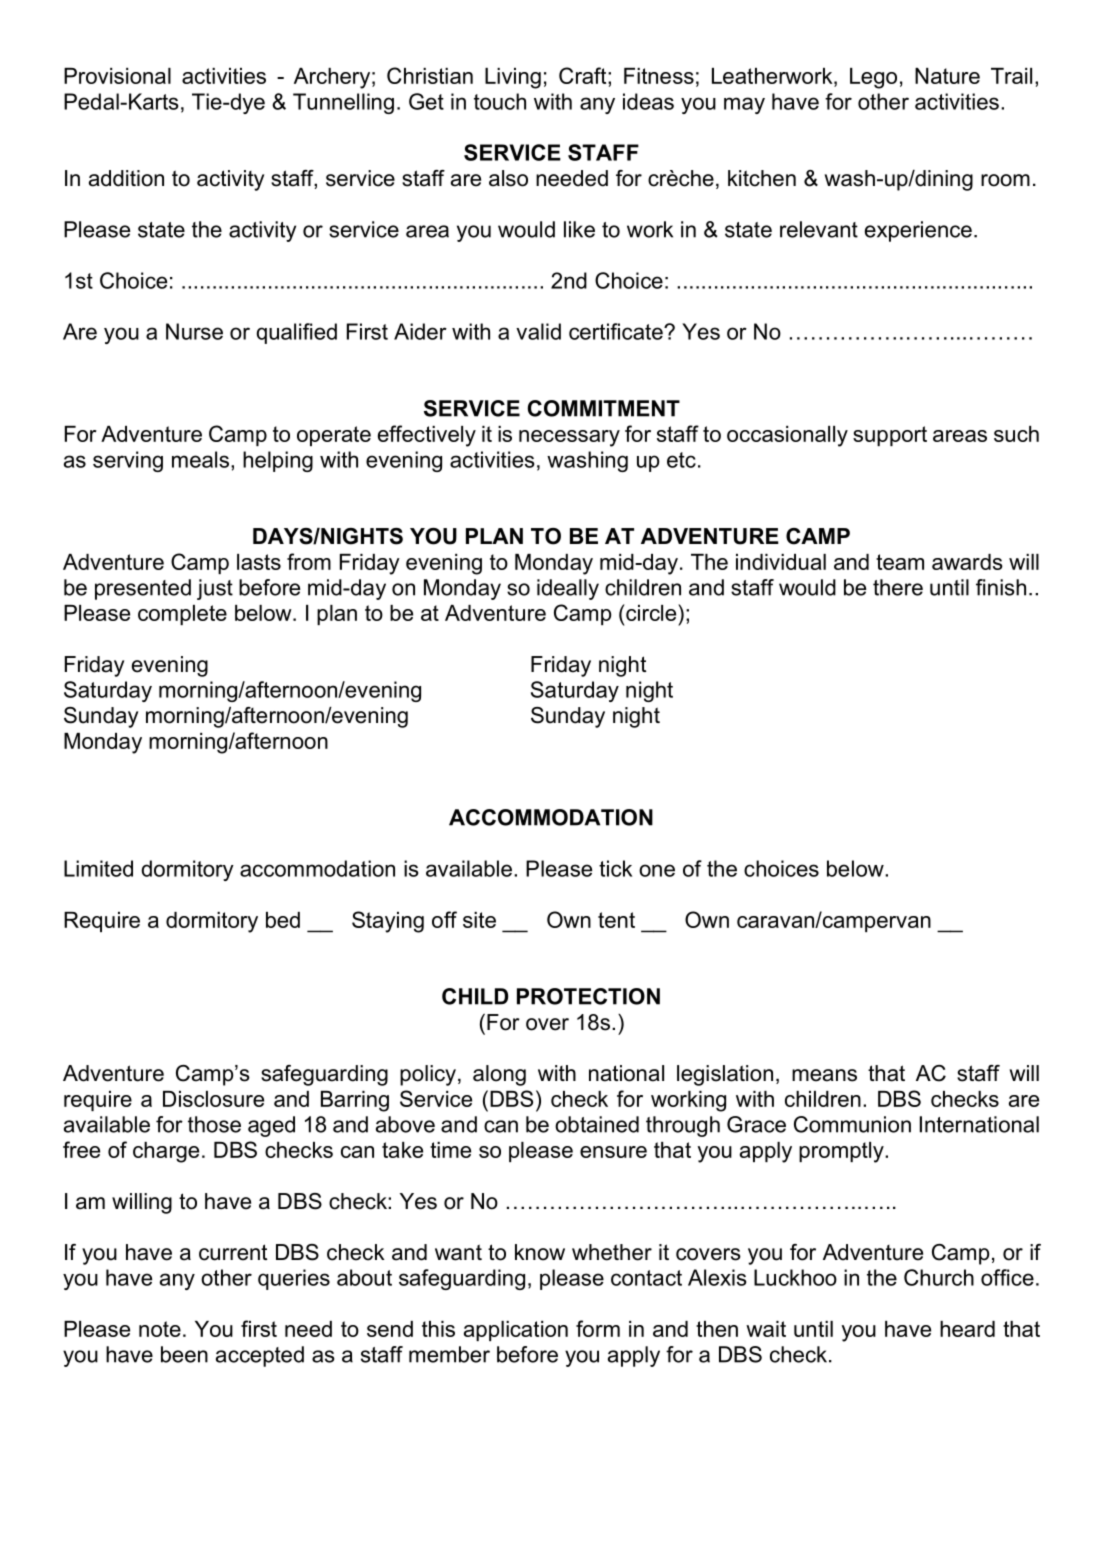 The height and width of the screenshot is (1560, 1103). I want to click on heard, so click(967, 1329).
